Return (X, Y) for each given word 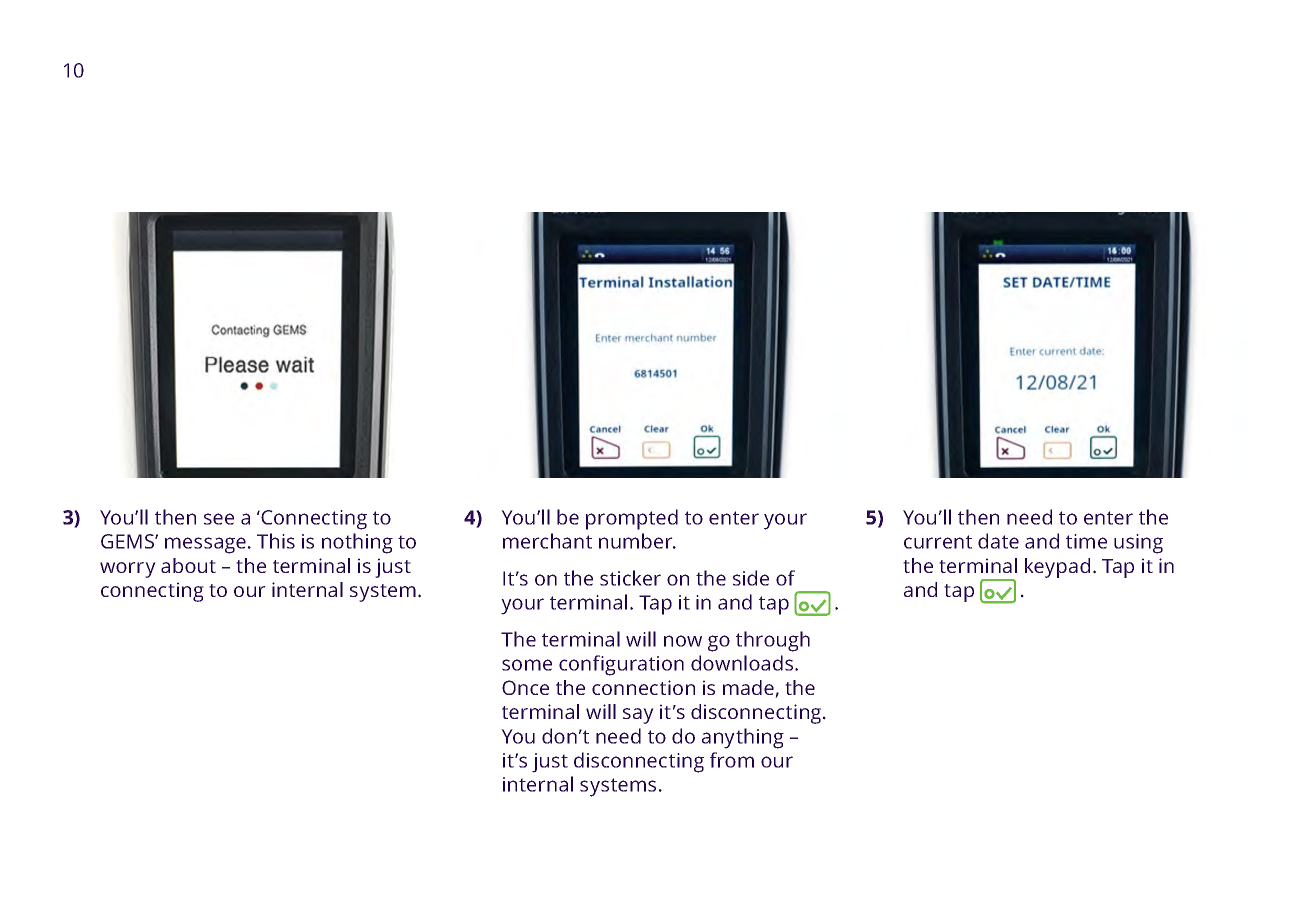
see (219, 519)
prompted (632, 519)
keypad (1057, 568)
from (732, 760)
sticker (630, 578)
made (749, 689)
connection (643, 687)
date (998, 541)
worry (128, 570)
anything (743, 738)
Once (525, 687)
